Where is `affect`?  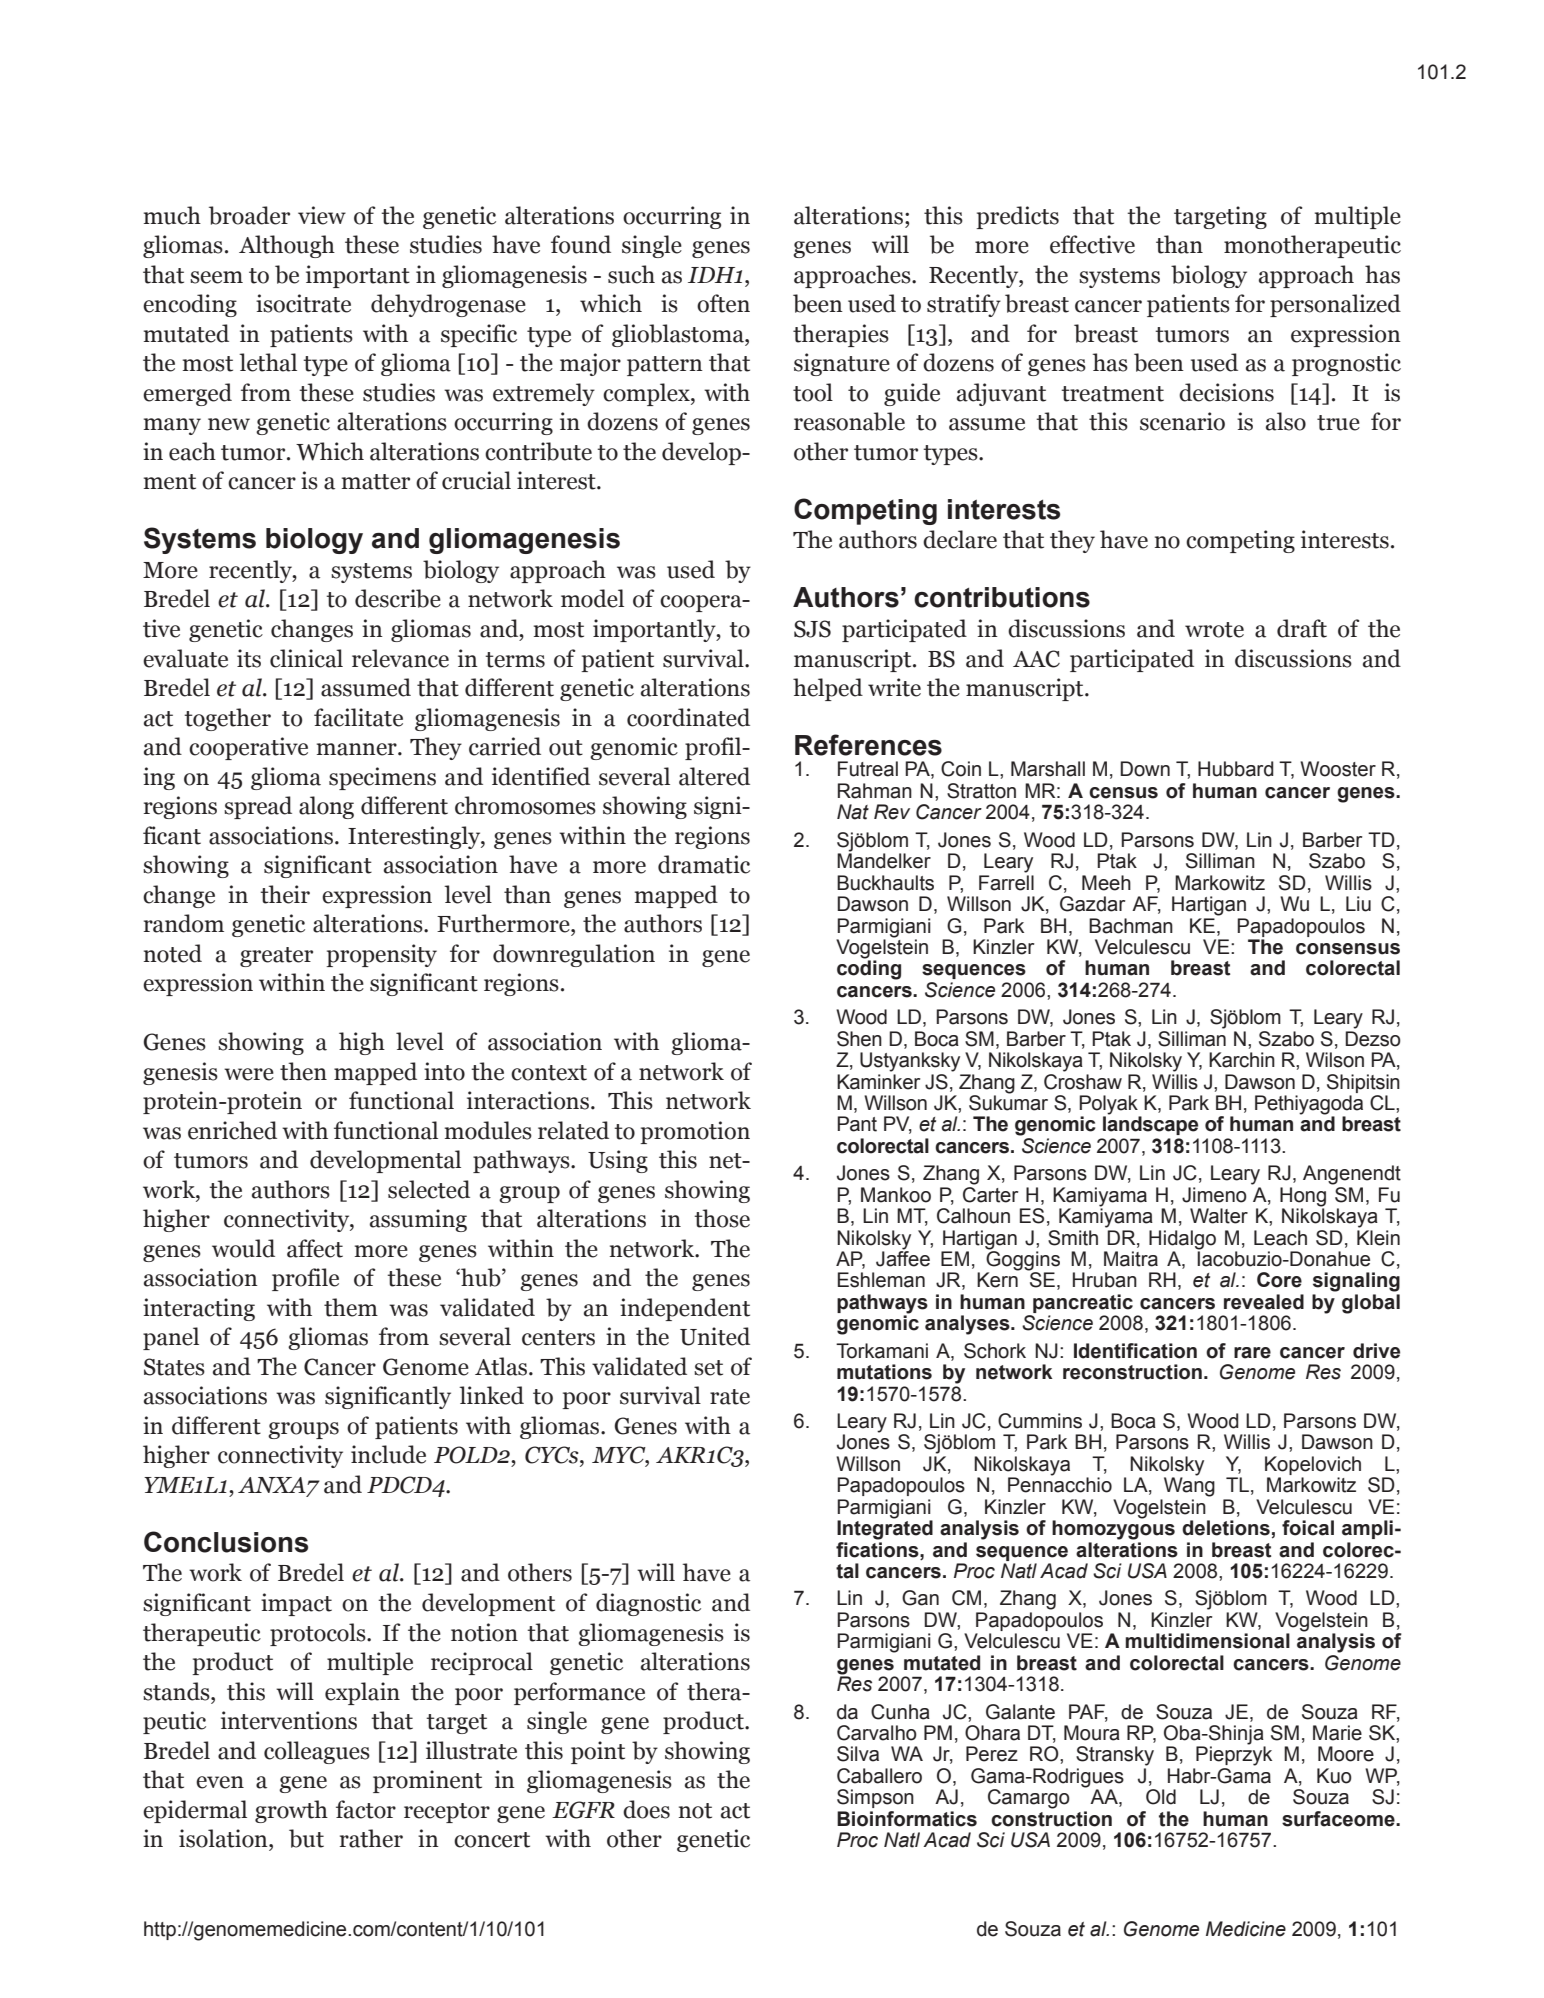 affect is located at coordinates (315, 1248).
